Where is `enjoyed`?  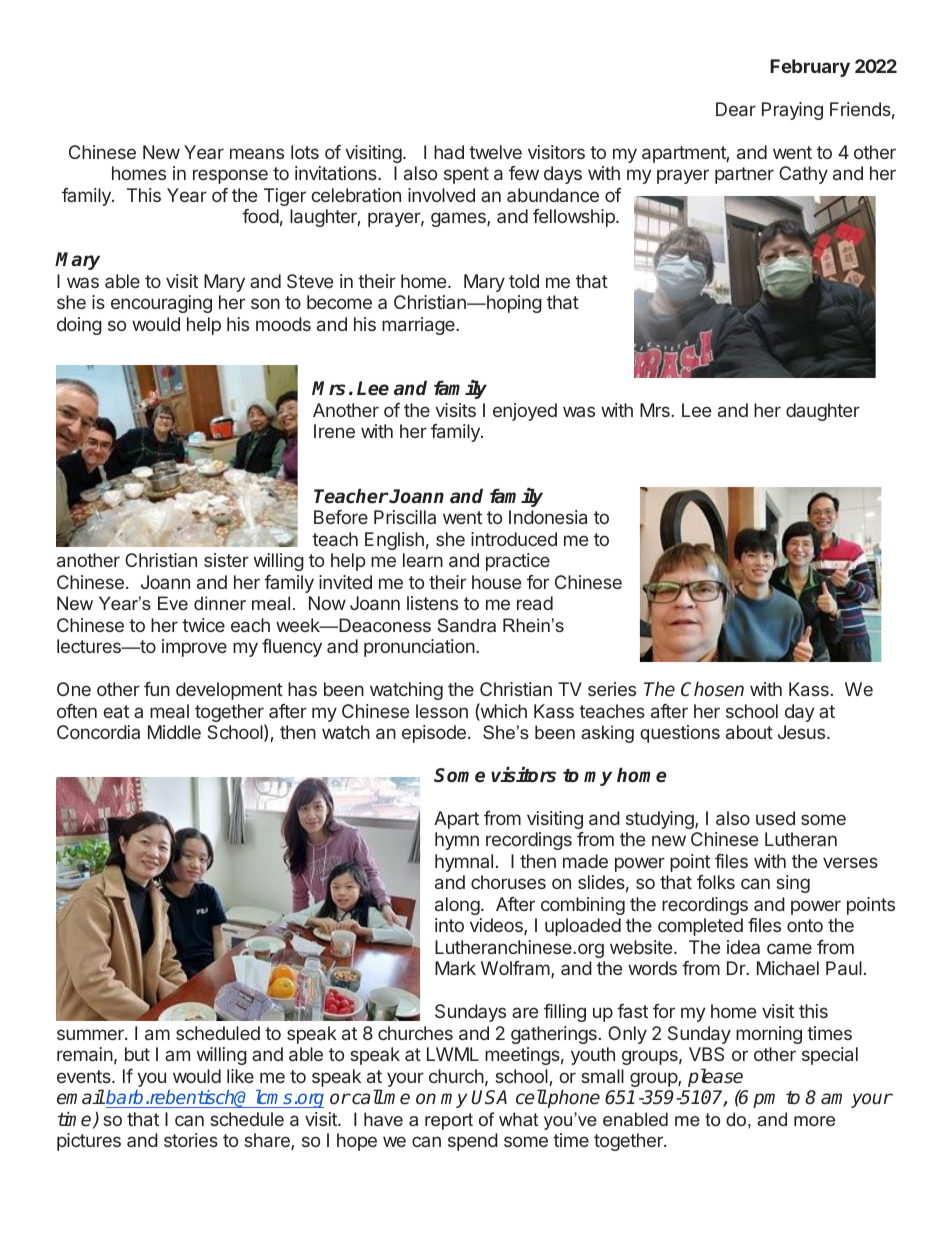
enjoyed is located at coordinates (525, 412).
